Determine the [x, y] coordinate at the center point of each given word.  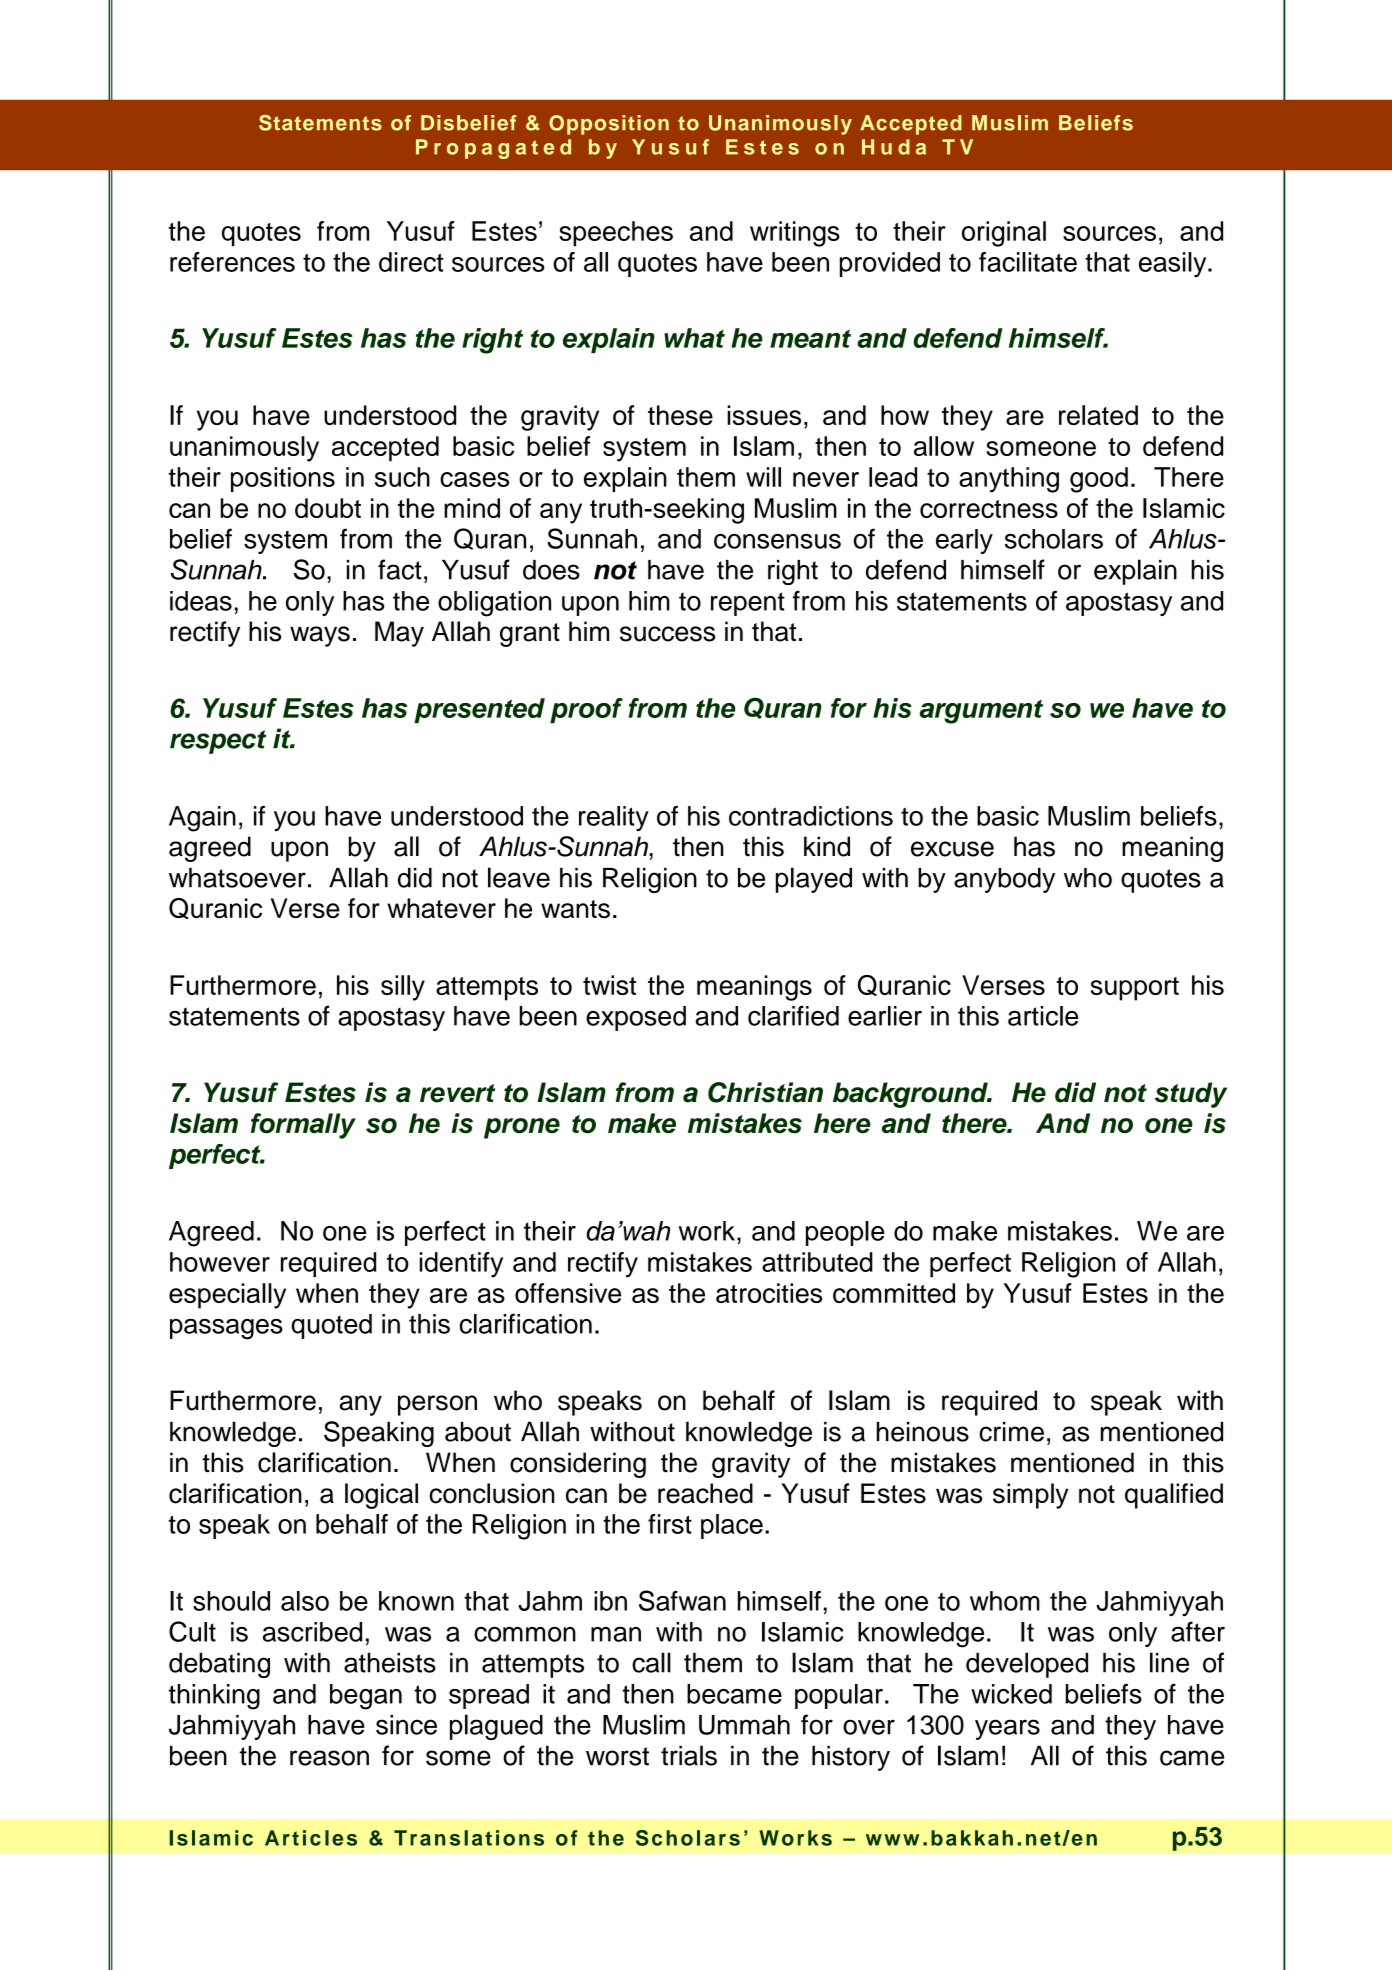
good [1099, 480]
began [366, 1697]
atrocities [769, 1293]
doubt [328, 508]
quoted [331, 1326]
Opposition [609, 125]
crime [1011, 1431]
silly [403, 988]
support [1135, 989]
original [1004, 234]
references [232, 262]
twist [609, 985]
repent [748, 604]
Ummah [744, 1725]
